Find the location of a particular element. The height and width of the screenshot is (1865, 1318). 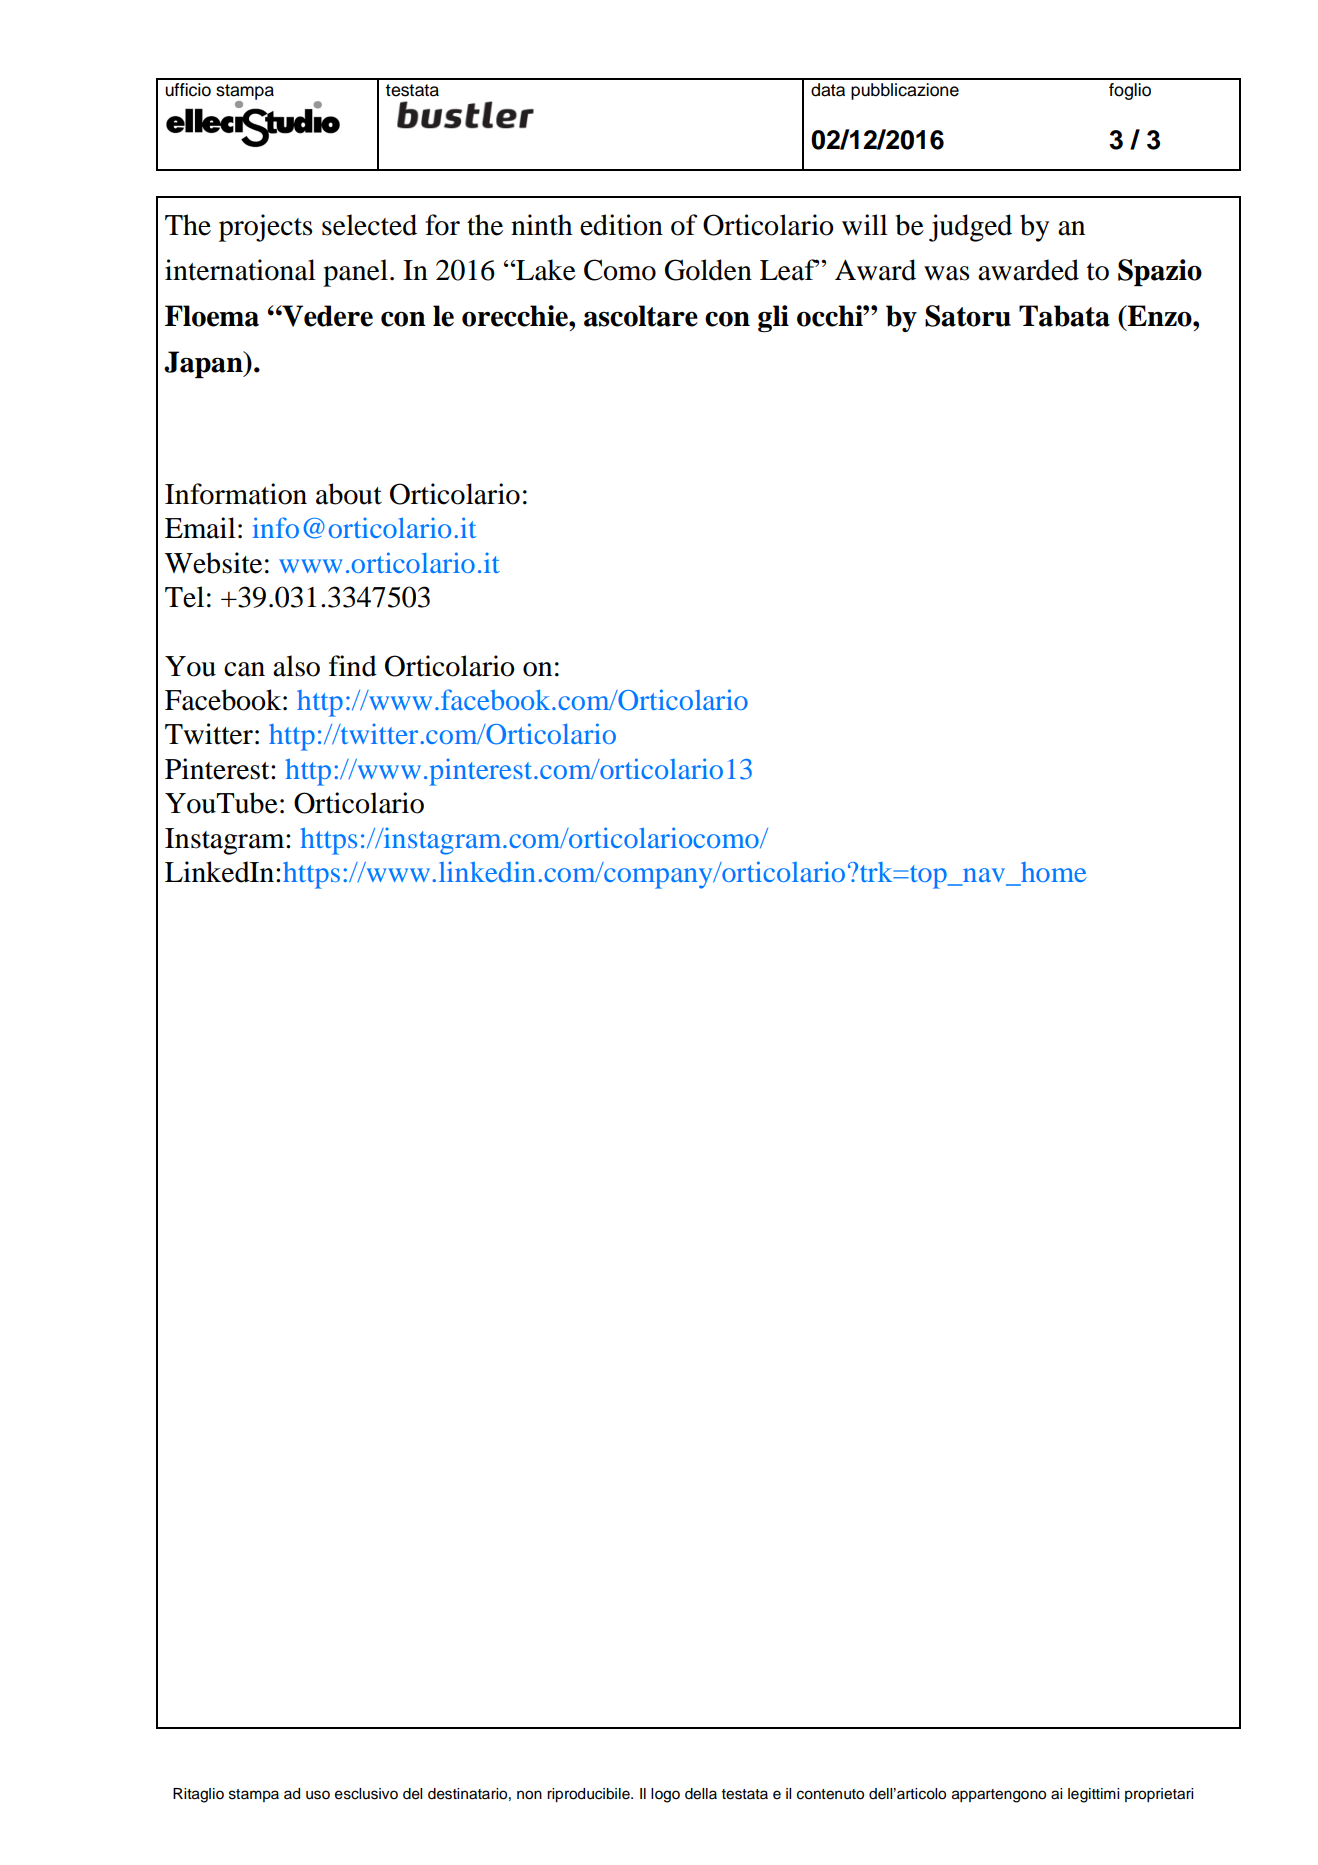

also is located at coordinates (296, 666).
